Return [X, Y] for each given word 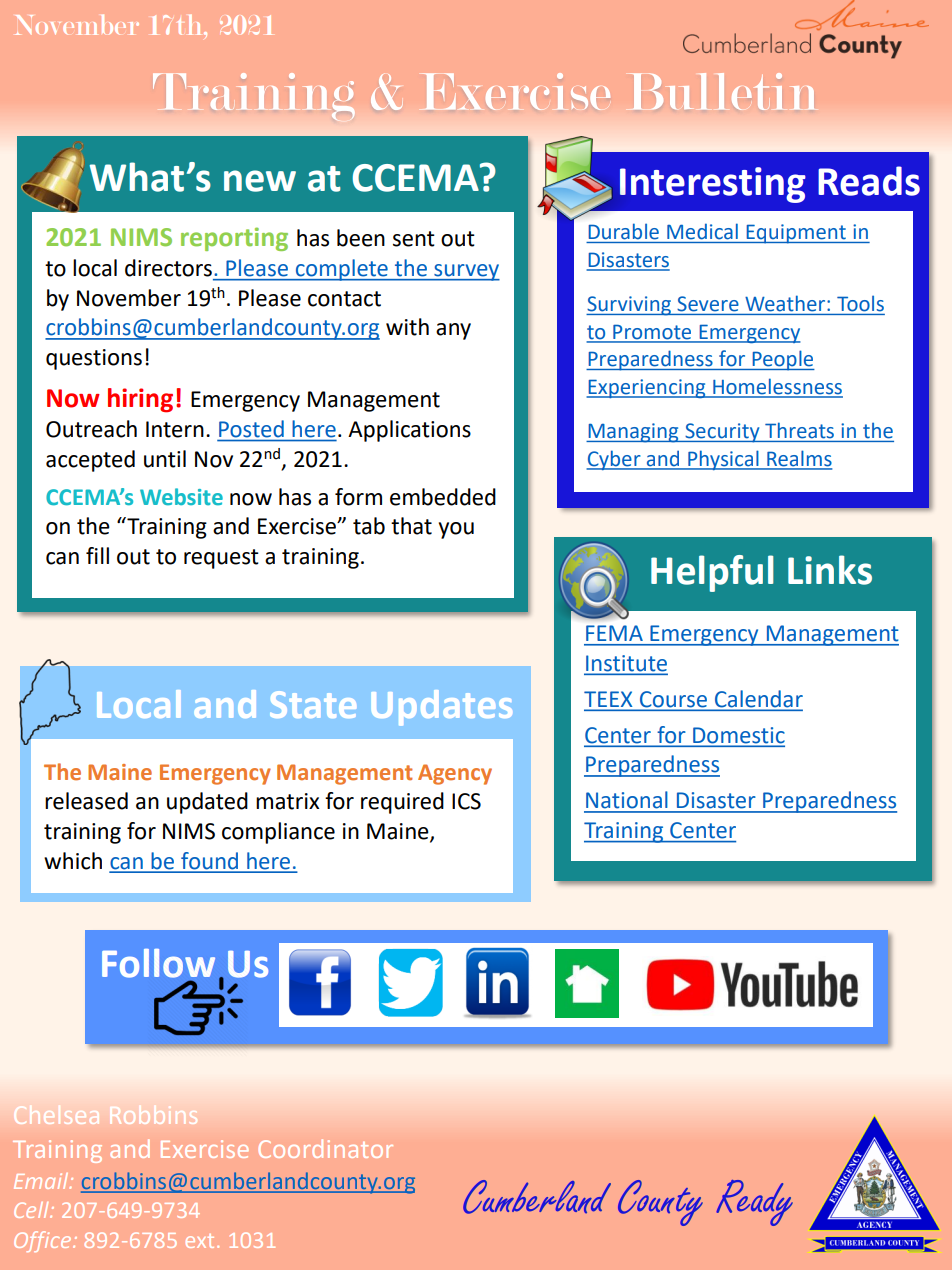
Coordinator [325, 1148]
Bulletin [722, 91]
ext [200, 1241]
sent [414, 239]
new [260, 181]
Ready [754, 1203]
